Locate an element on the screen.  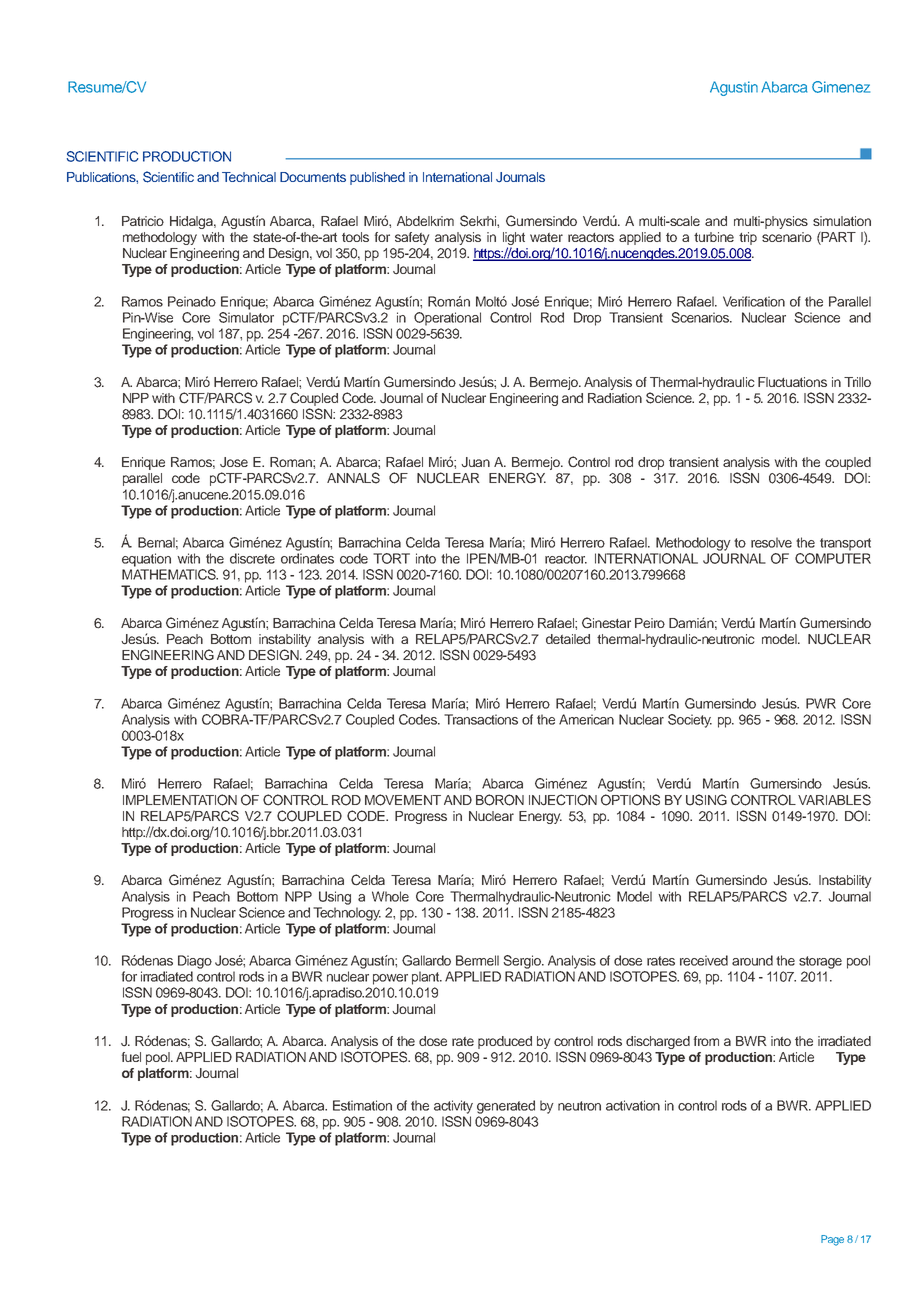
resolve is located at coordinates (771, 542).
